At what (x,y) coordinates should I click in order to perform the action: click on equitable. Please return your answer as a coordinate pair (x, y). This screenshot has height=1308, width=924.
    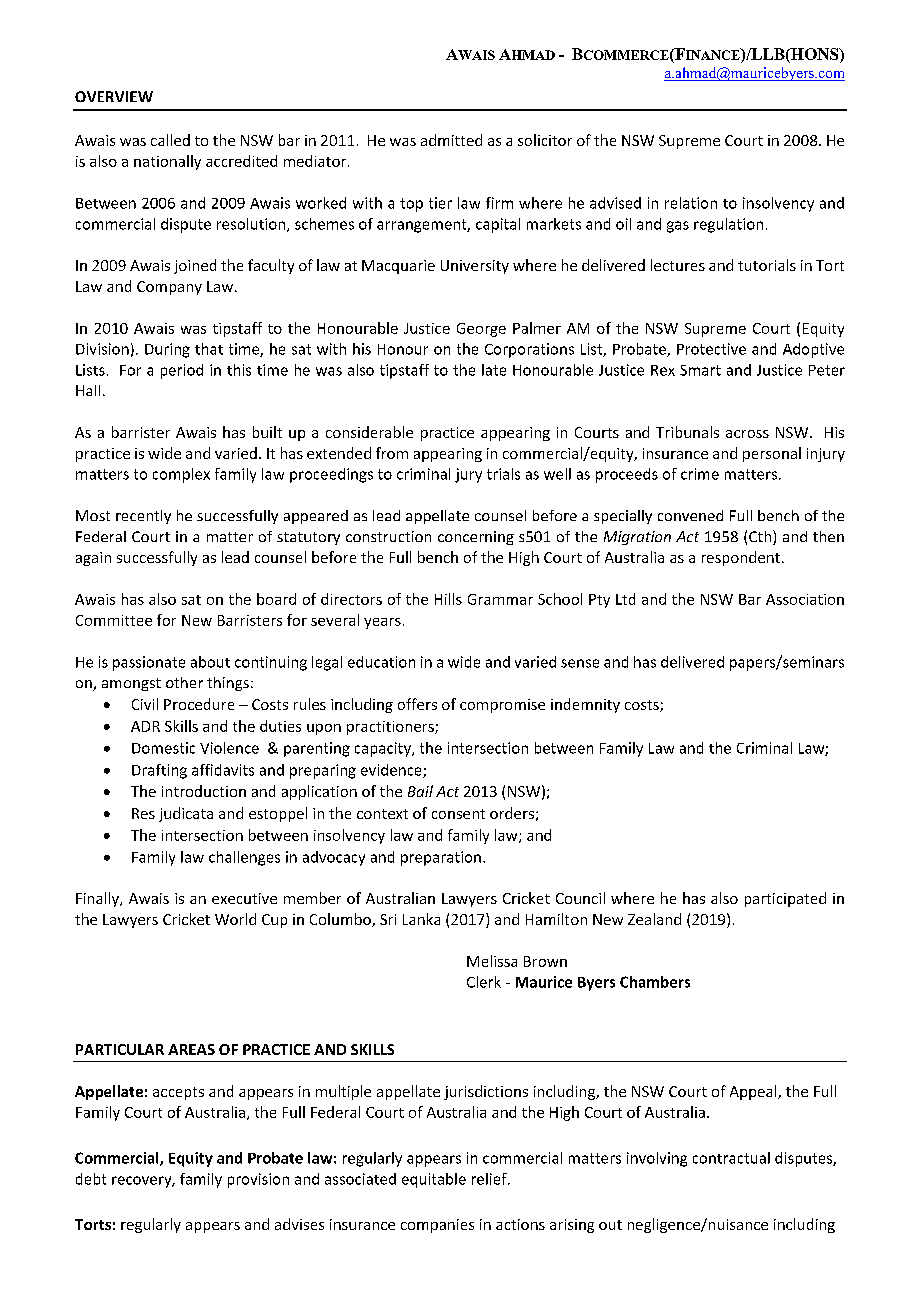
    Looking at the image, I should click on (434, 1180).
